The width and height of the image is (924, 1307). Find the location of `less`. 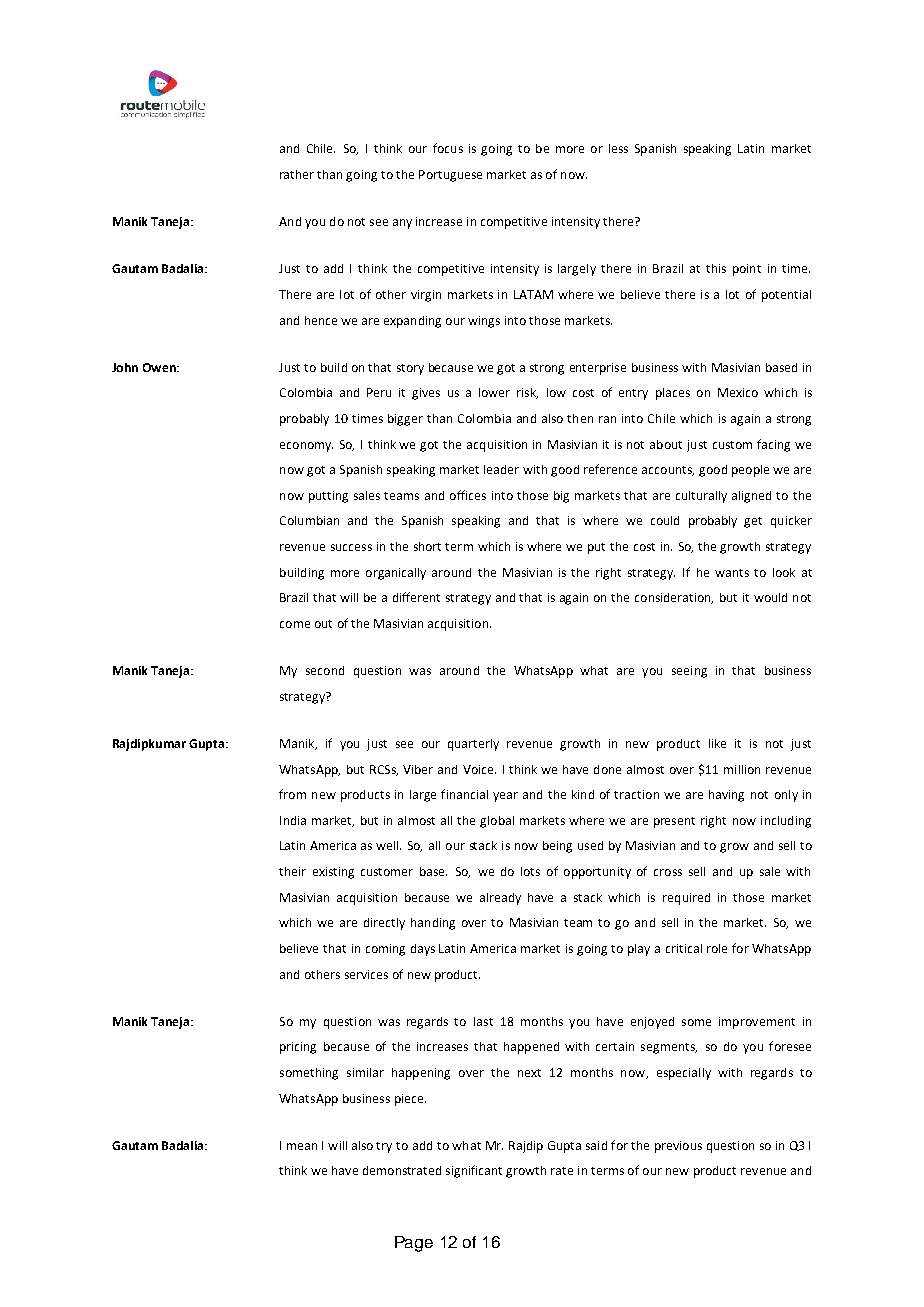

less is located at coordinates (618, 148).
